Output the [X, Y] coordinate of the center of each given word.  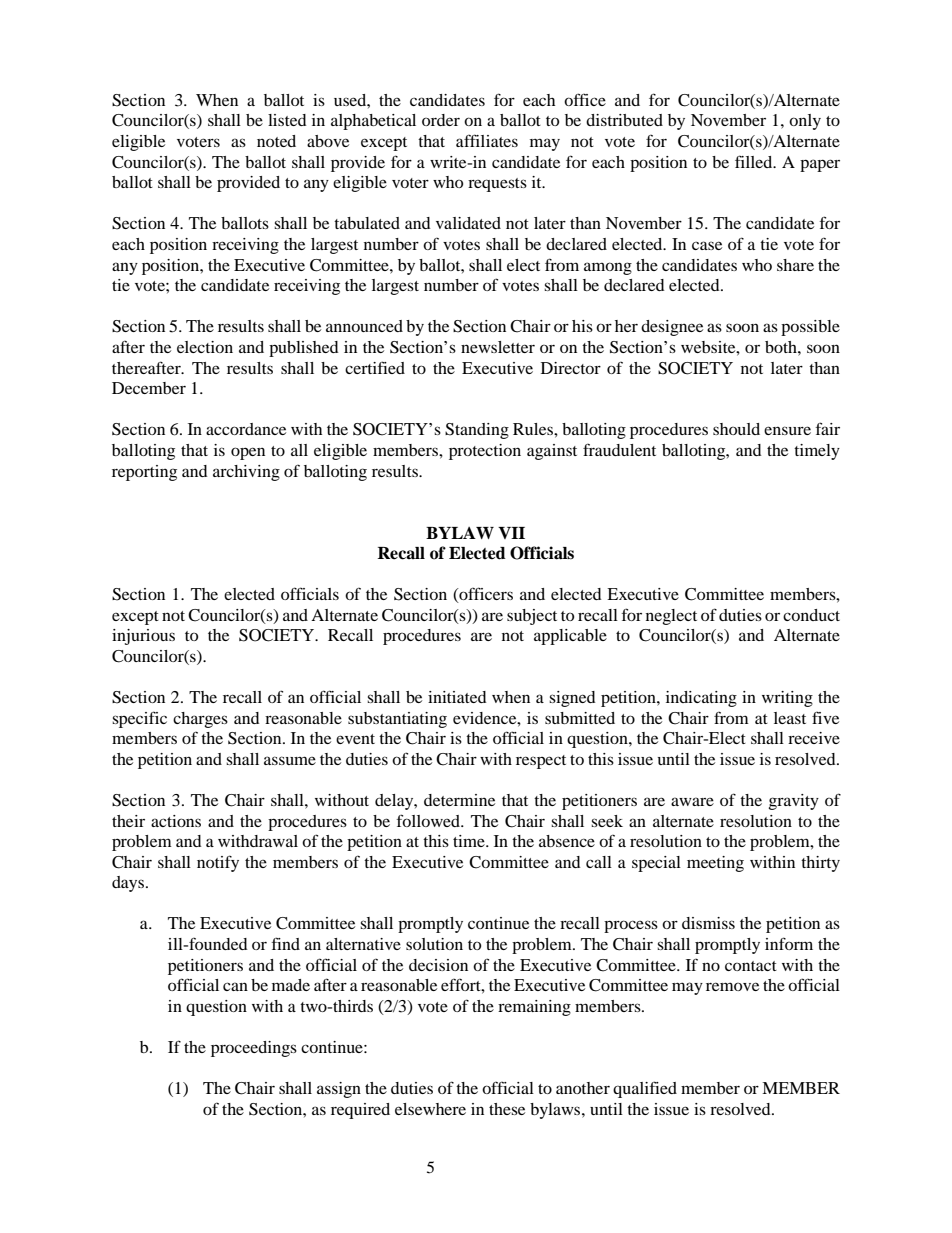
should [736, 429]
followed [430, 820]
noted [276, 141]
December [149, 388]
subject [532, 617]
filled [755, 161]
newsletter [498, 347]
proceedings [254, 1049]
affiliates [487, 140]
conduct [811, 615]
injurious [143, 637]
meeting [715, 864]
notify [218, 863]
